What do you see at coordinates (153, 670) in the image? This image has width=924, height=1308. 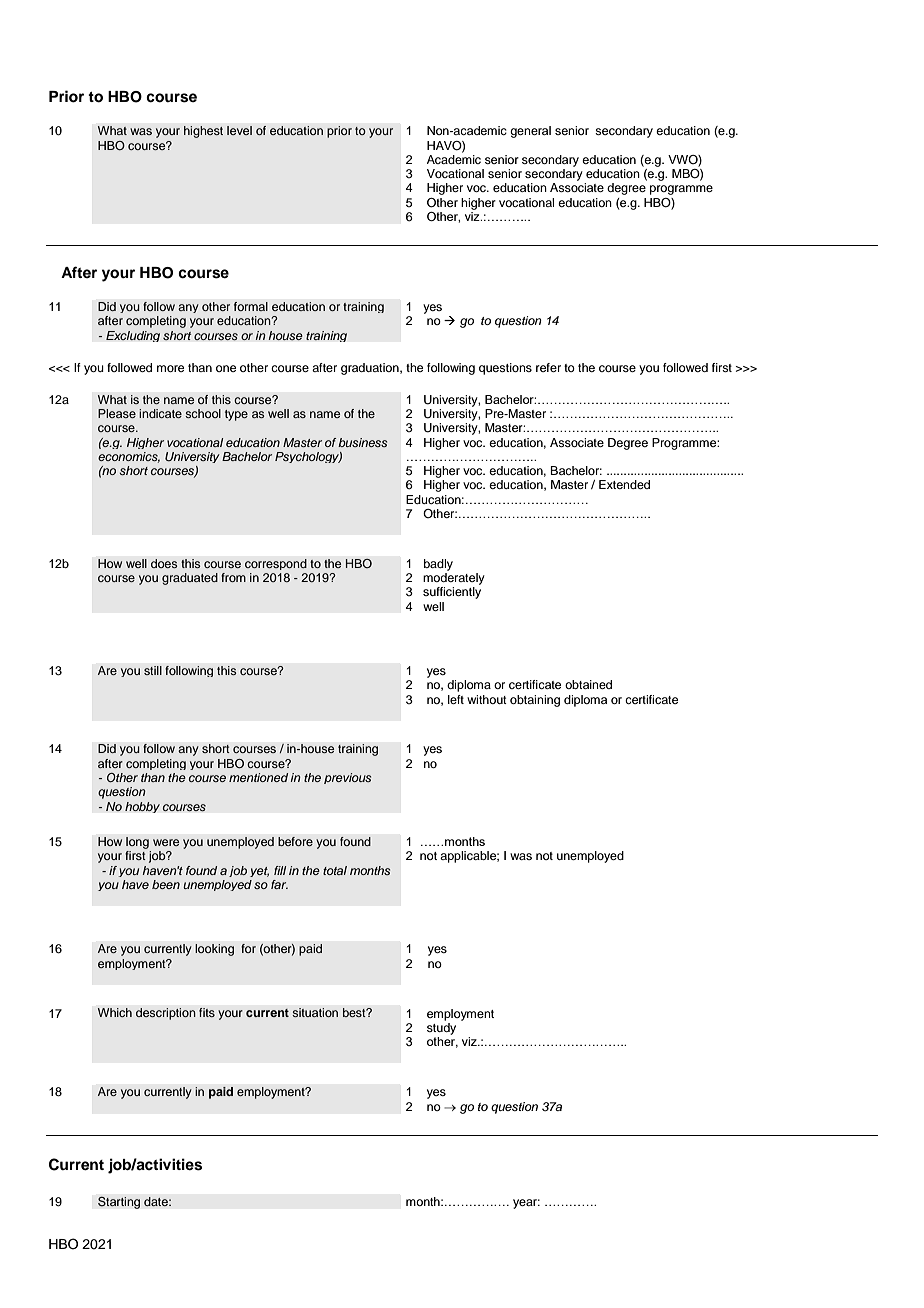 I see `still` at bounding box center [153, 670].
